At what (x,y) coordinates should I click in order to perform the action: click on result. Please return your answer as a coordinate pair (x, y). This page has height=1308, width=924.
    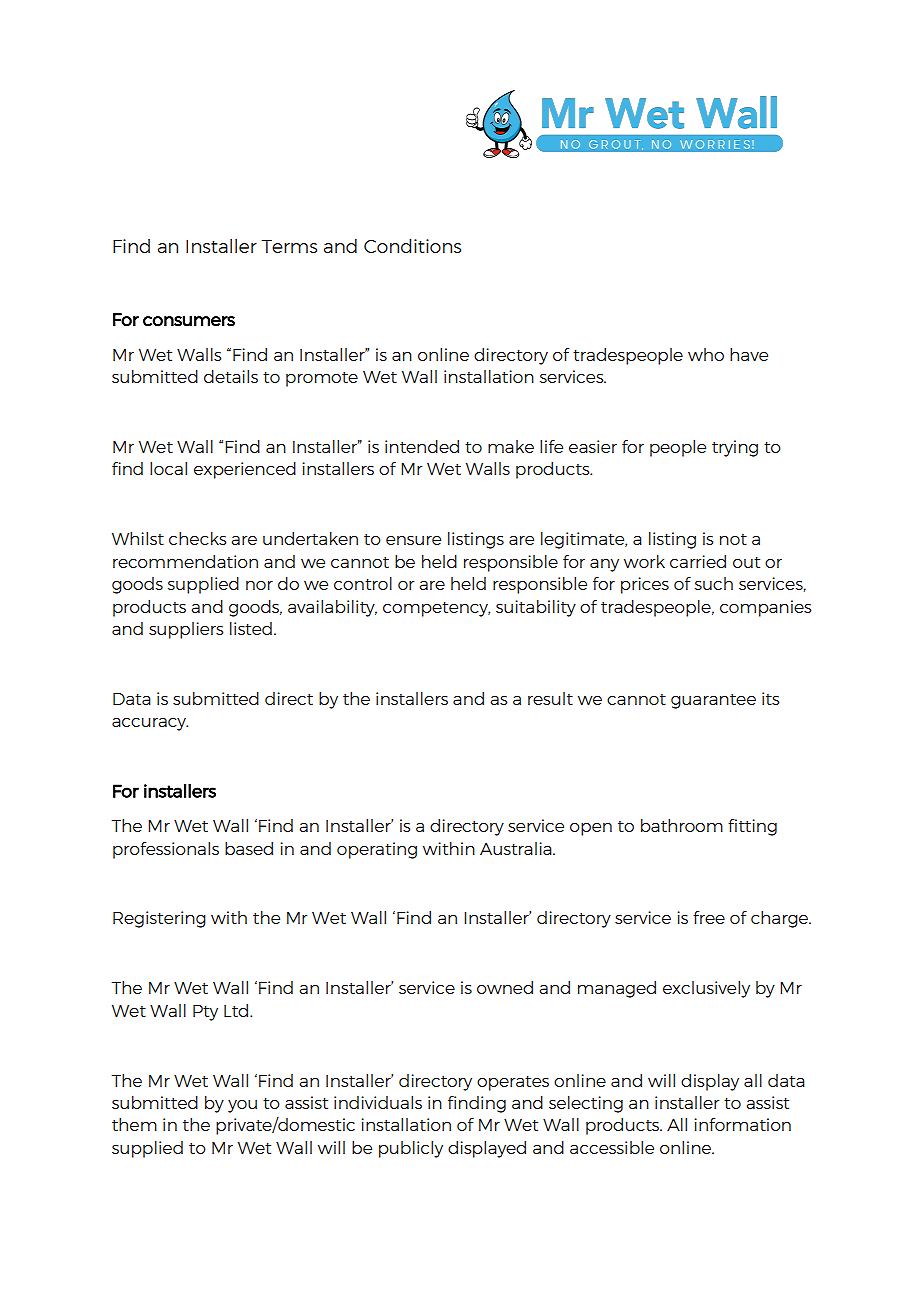
    Looking at the image, I should click on (550, 698).
